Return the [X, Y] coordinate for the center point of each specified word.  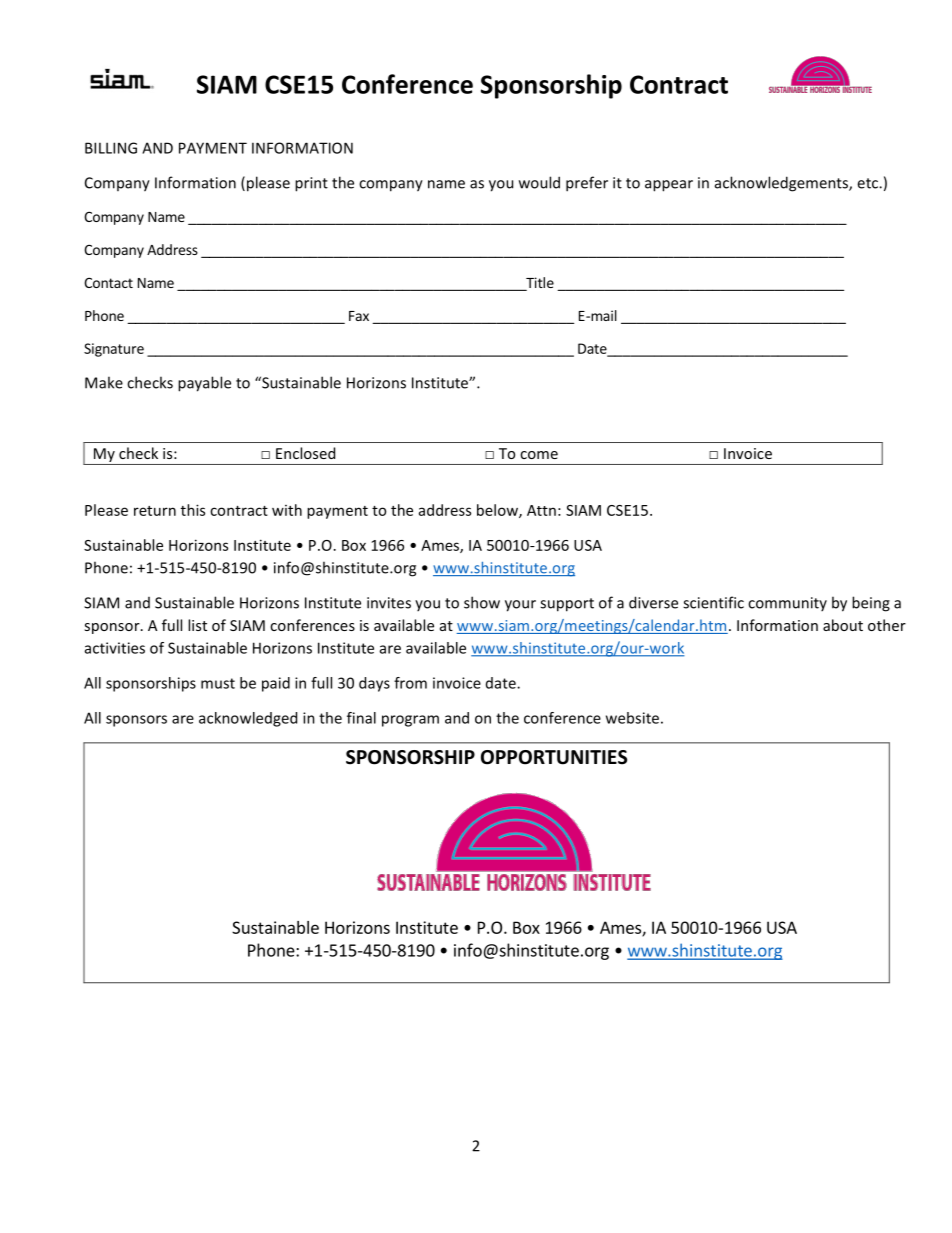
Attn [541, 510]
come [539, 455]
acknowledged [248, 719]
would [539, 182]
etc [868, 183]
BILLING [111, 148]
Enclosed [305, 453]
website [632, 718]
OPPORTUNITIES [554, 757]
